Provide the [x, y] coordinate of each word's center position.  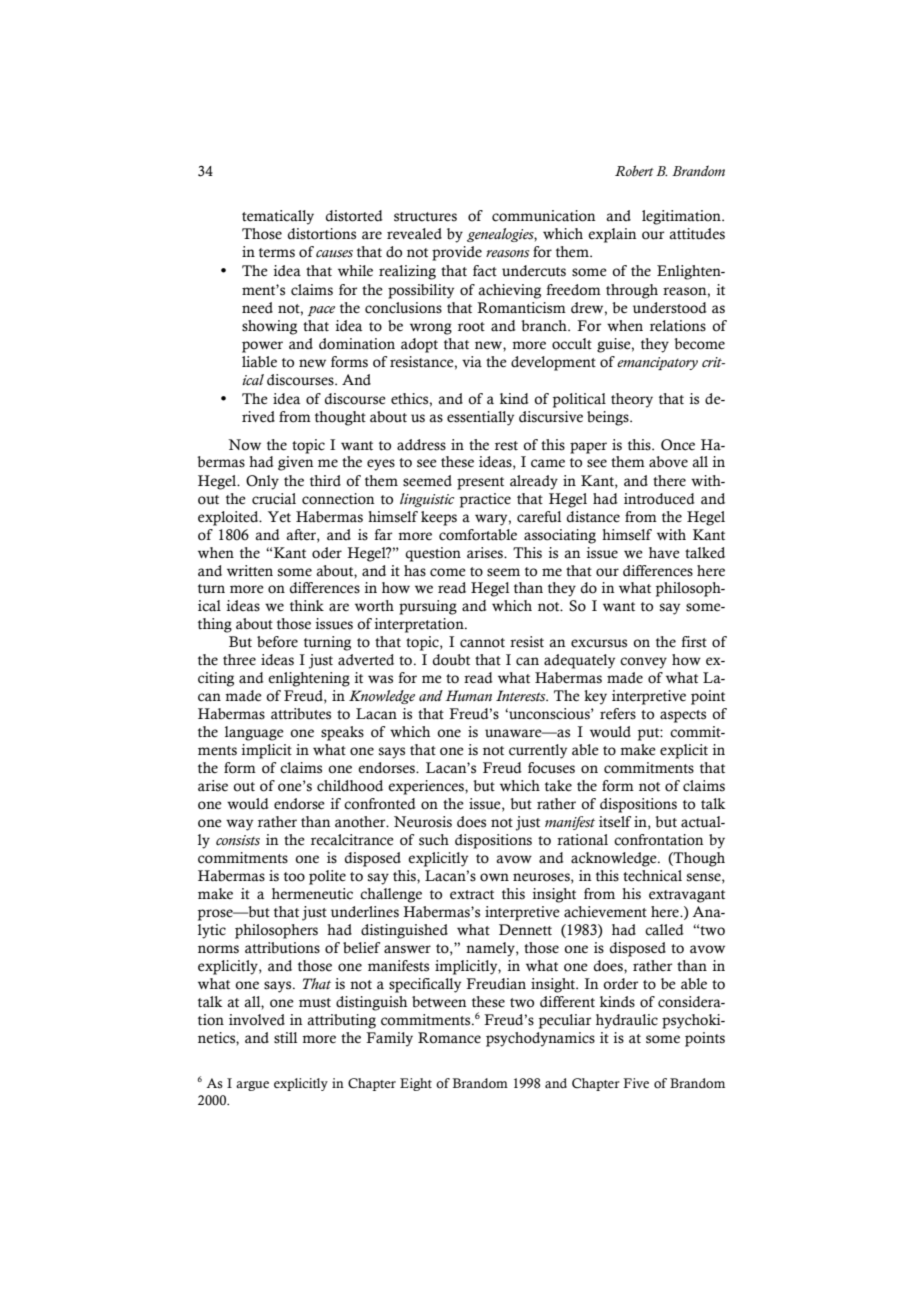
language [254, 733]
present [480, 483]
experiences [427, 787]
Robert [634, 171]
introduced [659, 499]
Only [262, 482]
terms [277, 253]
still [285, 1038]
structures [425, 217]
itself [615, 822]
